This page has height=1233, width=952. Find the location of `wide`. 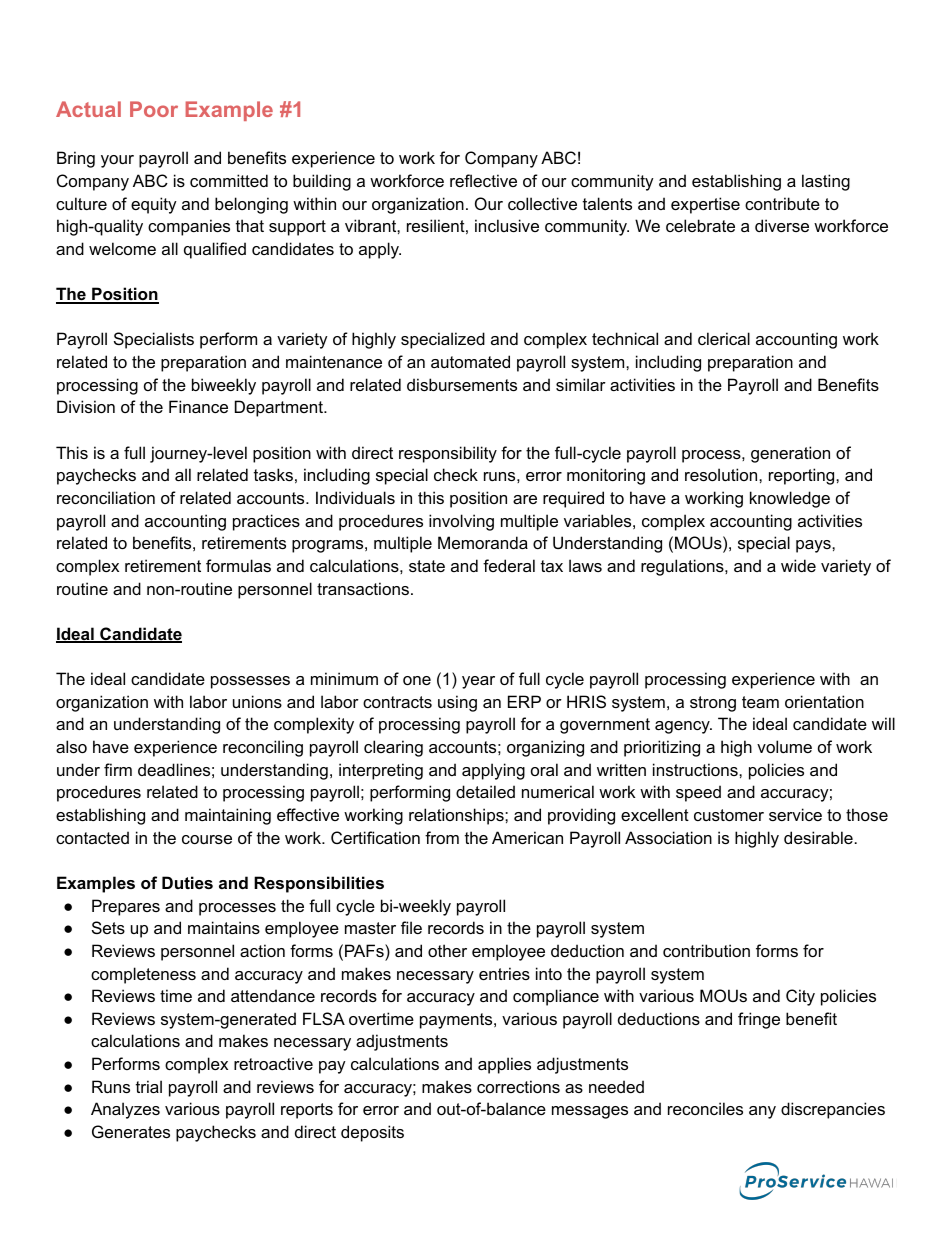

wide is located at coordinates (798, 565).
